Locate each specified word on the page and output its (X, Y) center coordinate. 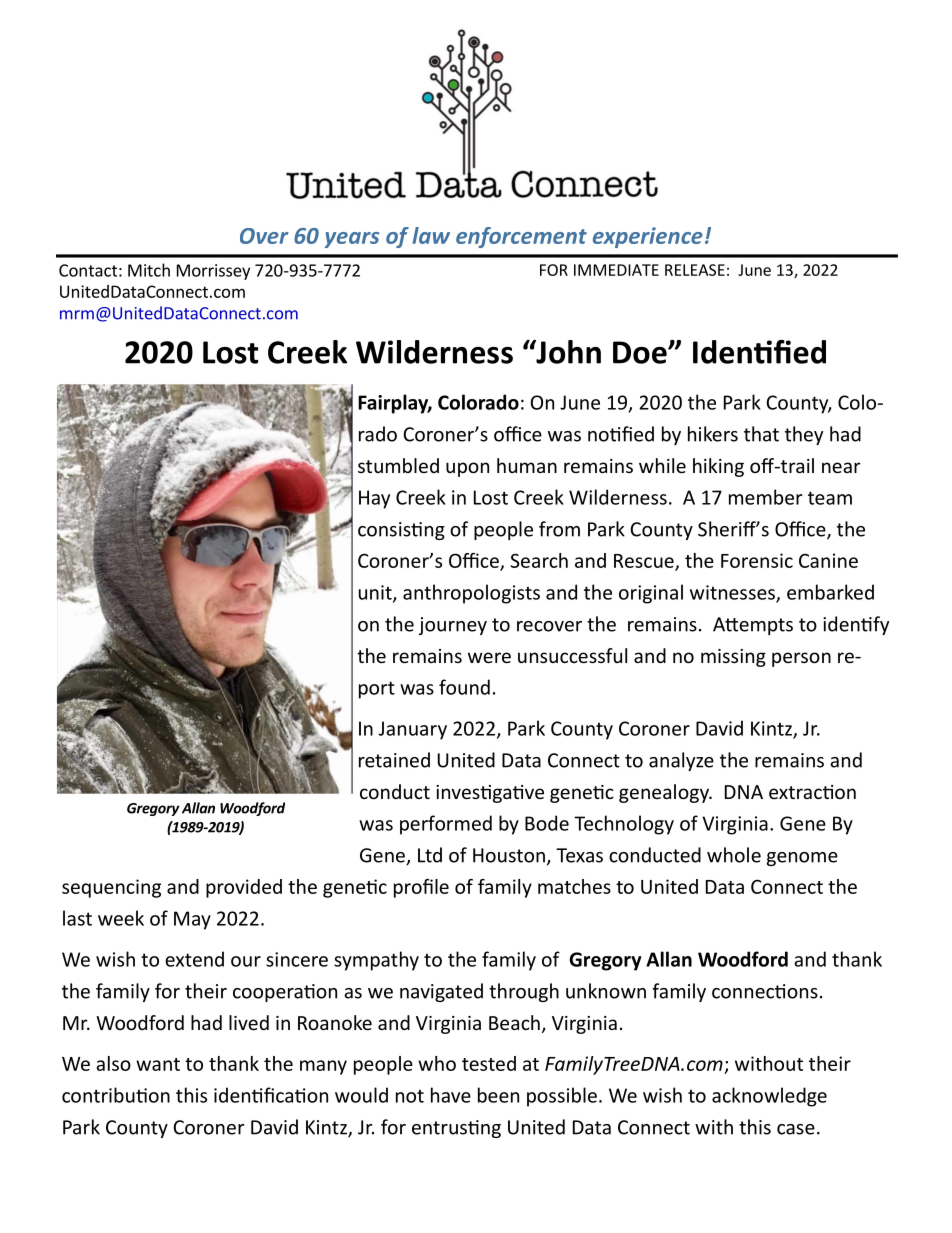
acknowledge (769, 1097)
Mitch (149, 270)
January (413, 730)
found (464, 687)
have (451, 1095)
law (431, 235)
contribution (116, 1095)
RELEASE (695, 270)
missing (733, 658)
